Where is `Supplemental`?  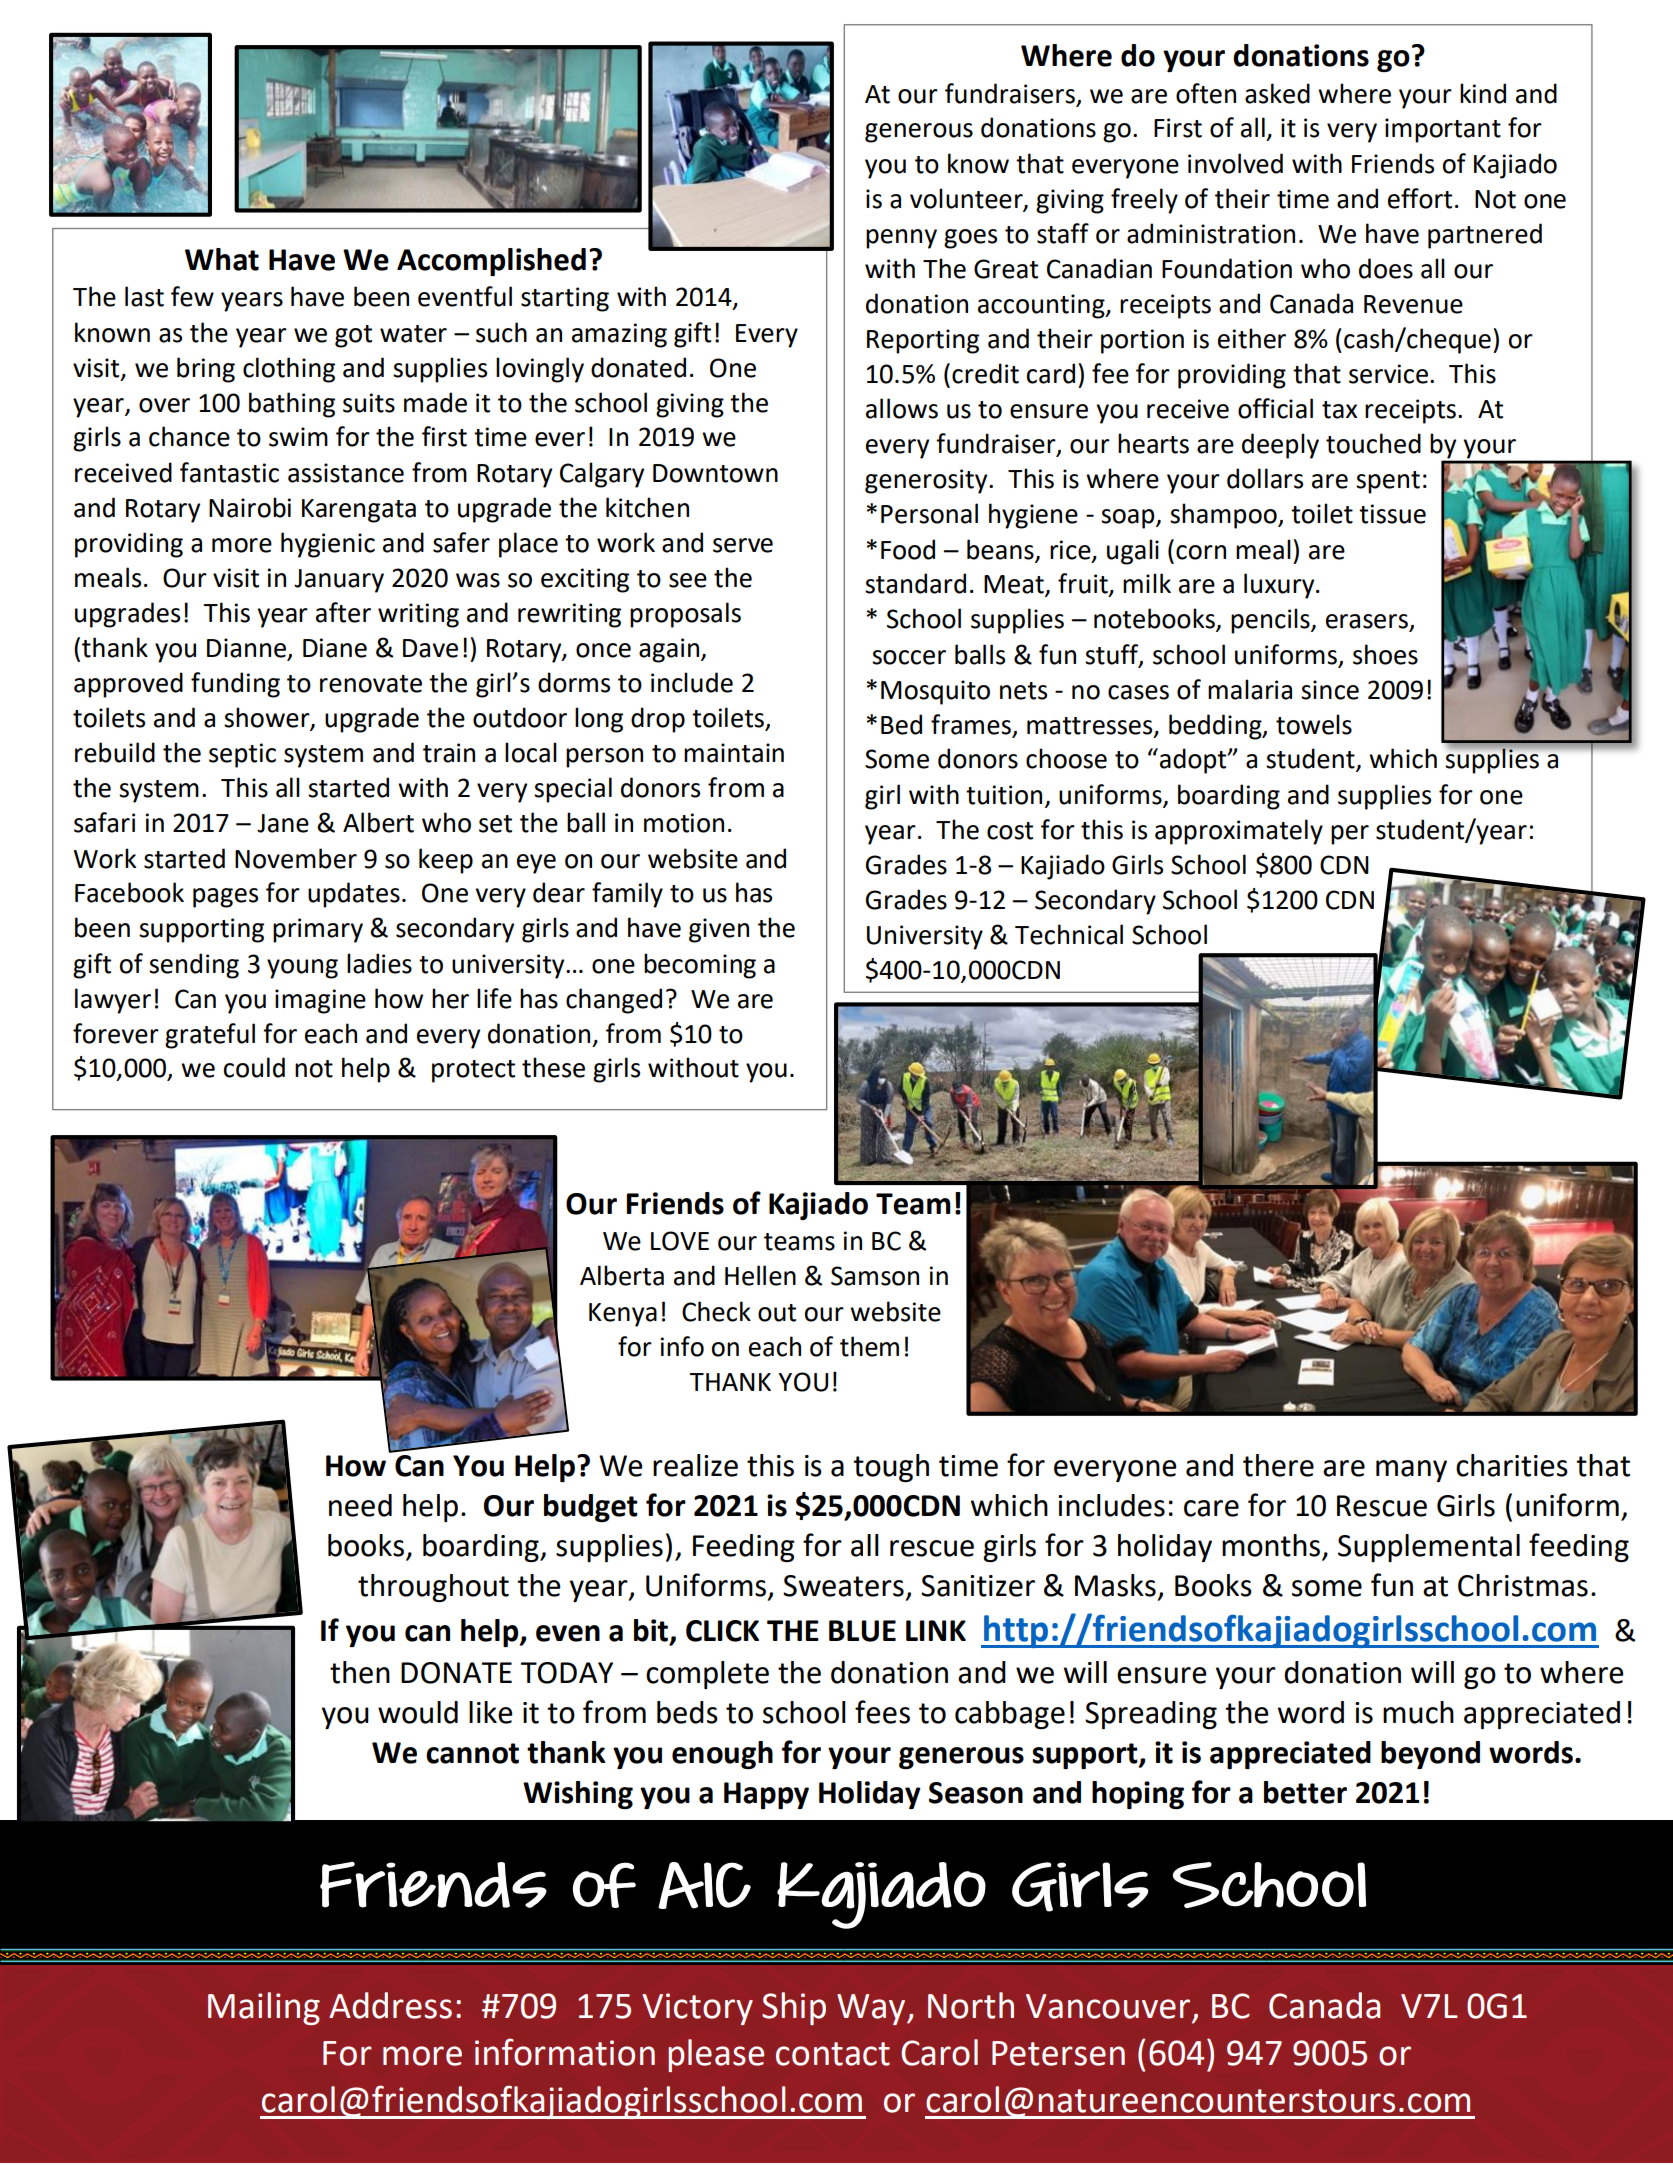 Supplemental is located at coordinates (1429, 1548).
